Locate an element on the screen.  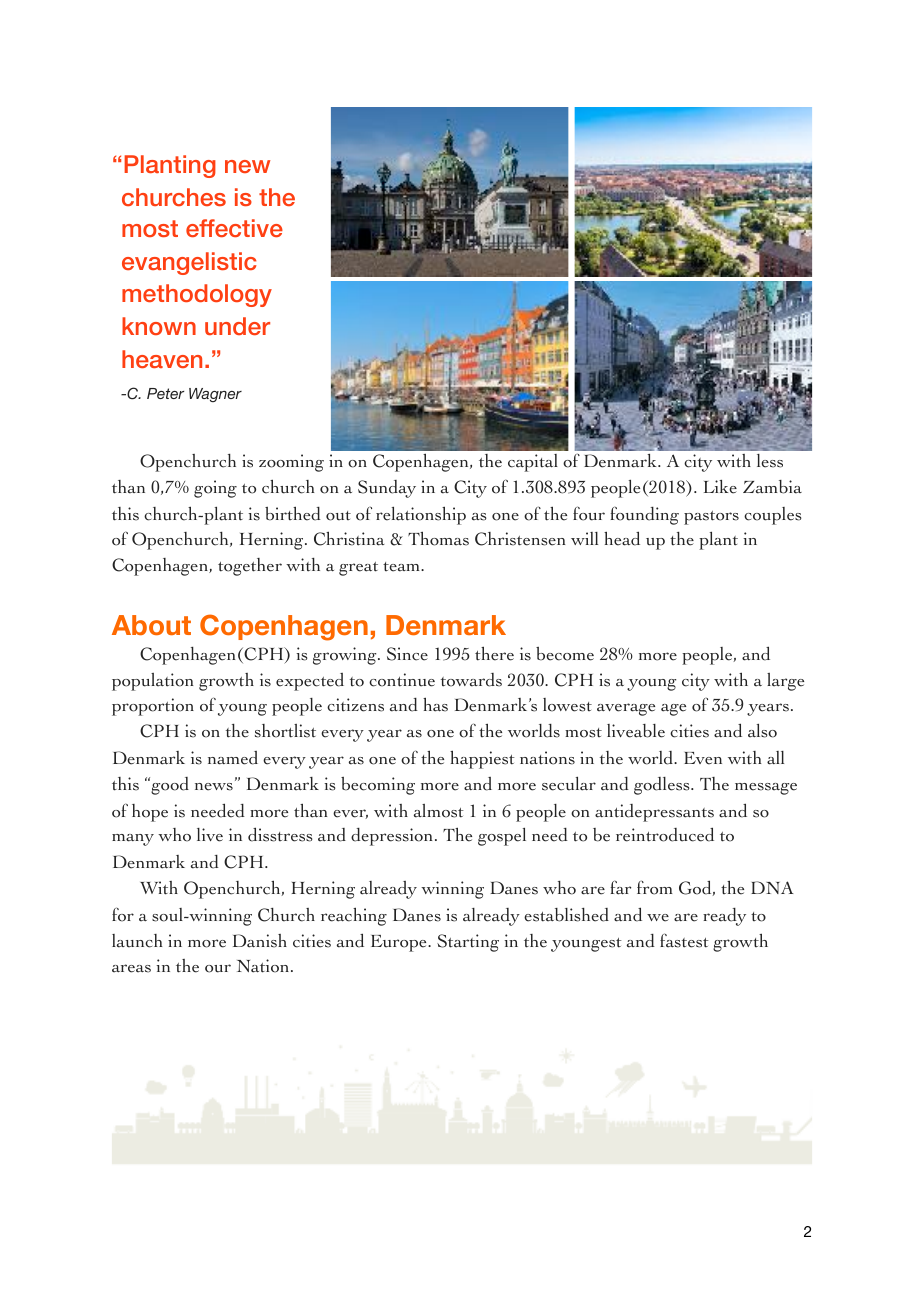
large is located at coordinates (785, 682).
